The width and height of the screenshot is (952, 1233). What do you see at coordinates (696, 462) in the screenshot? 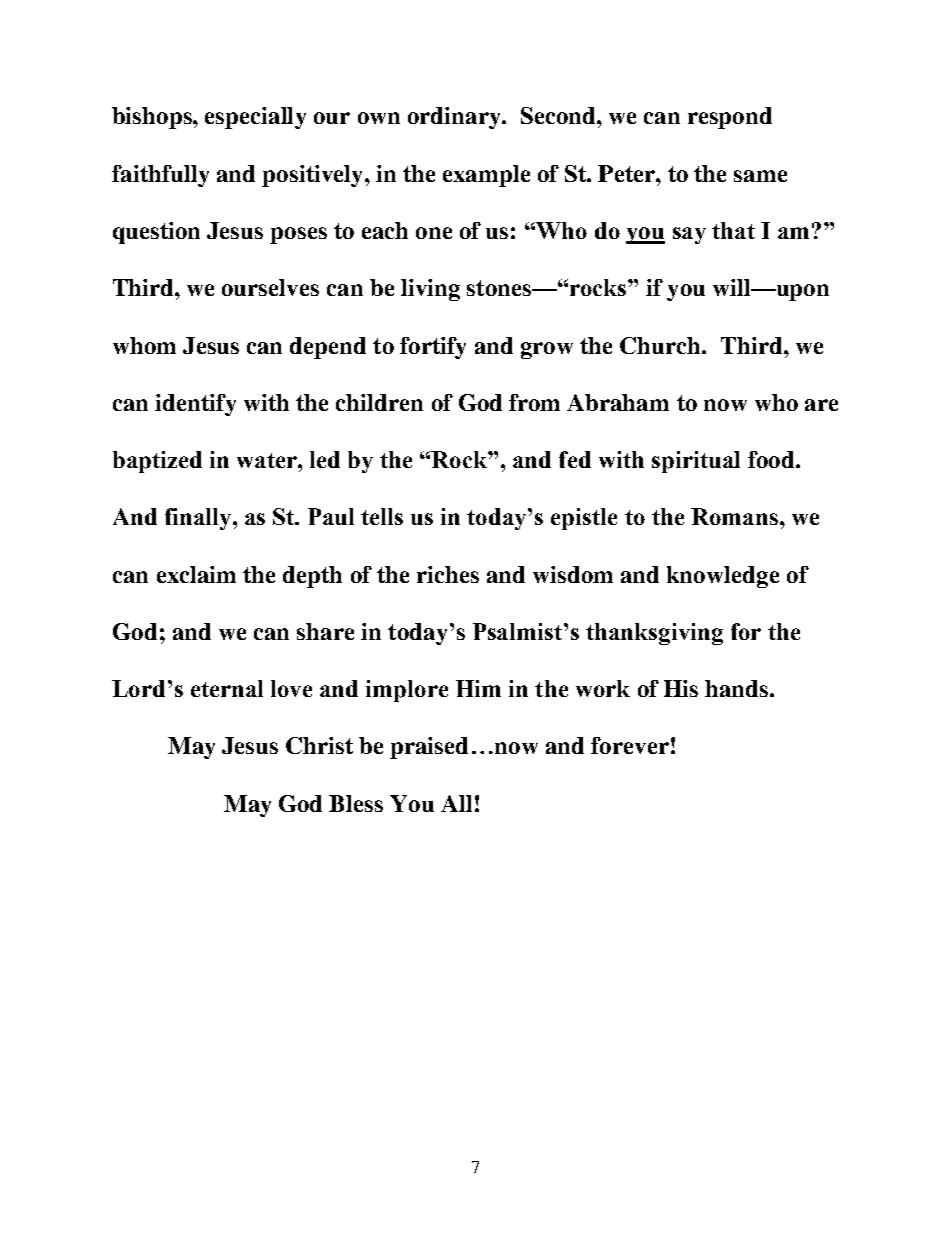
I see `spiritual` at bounding box center [696, 462].
